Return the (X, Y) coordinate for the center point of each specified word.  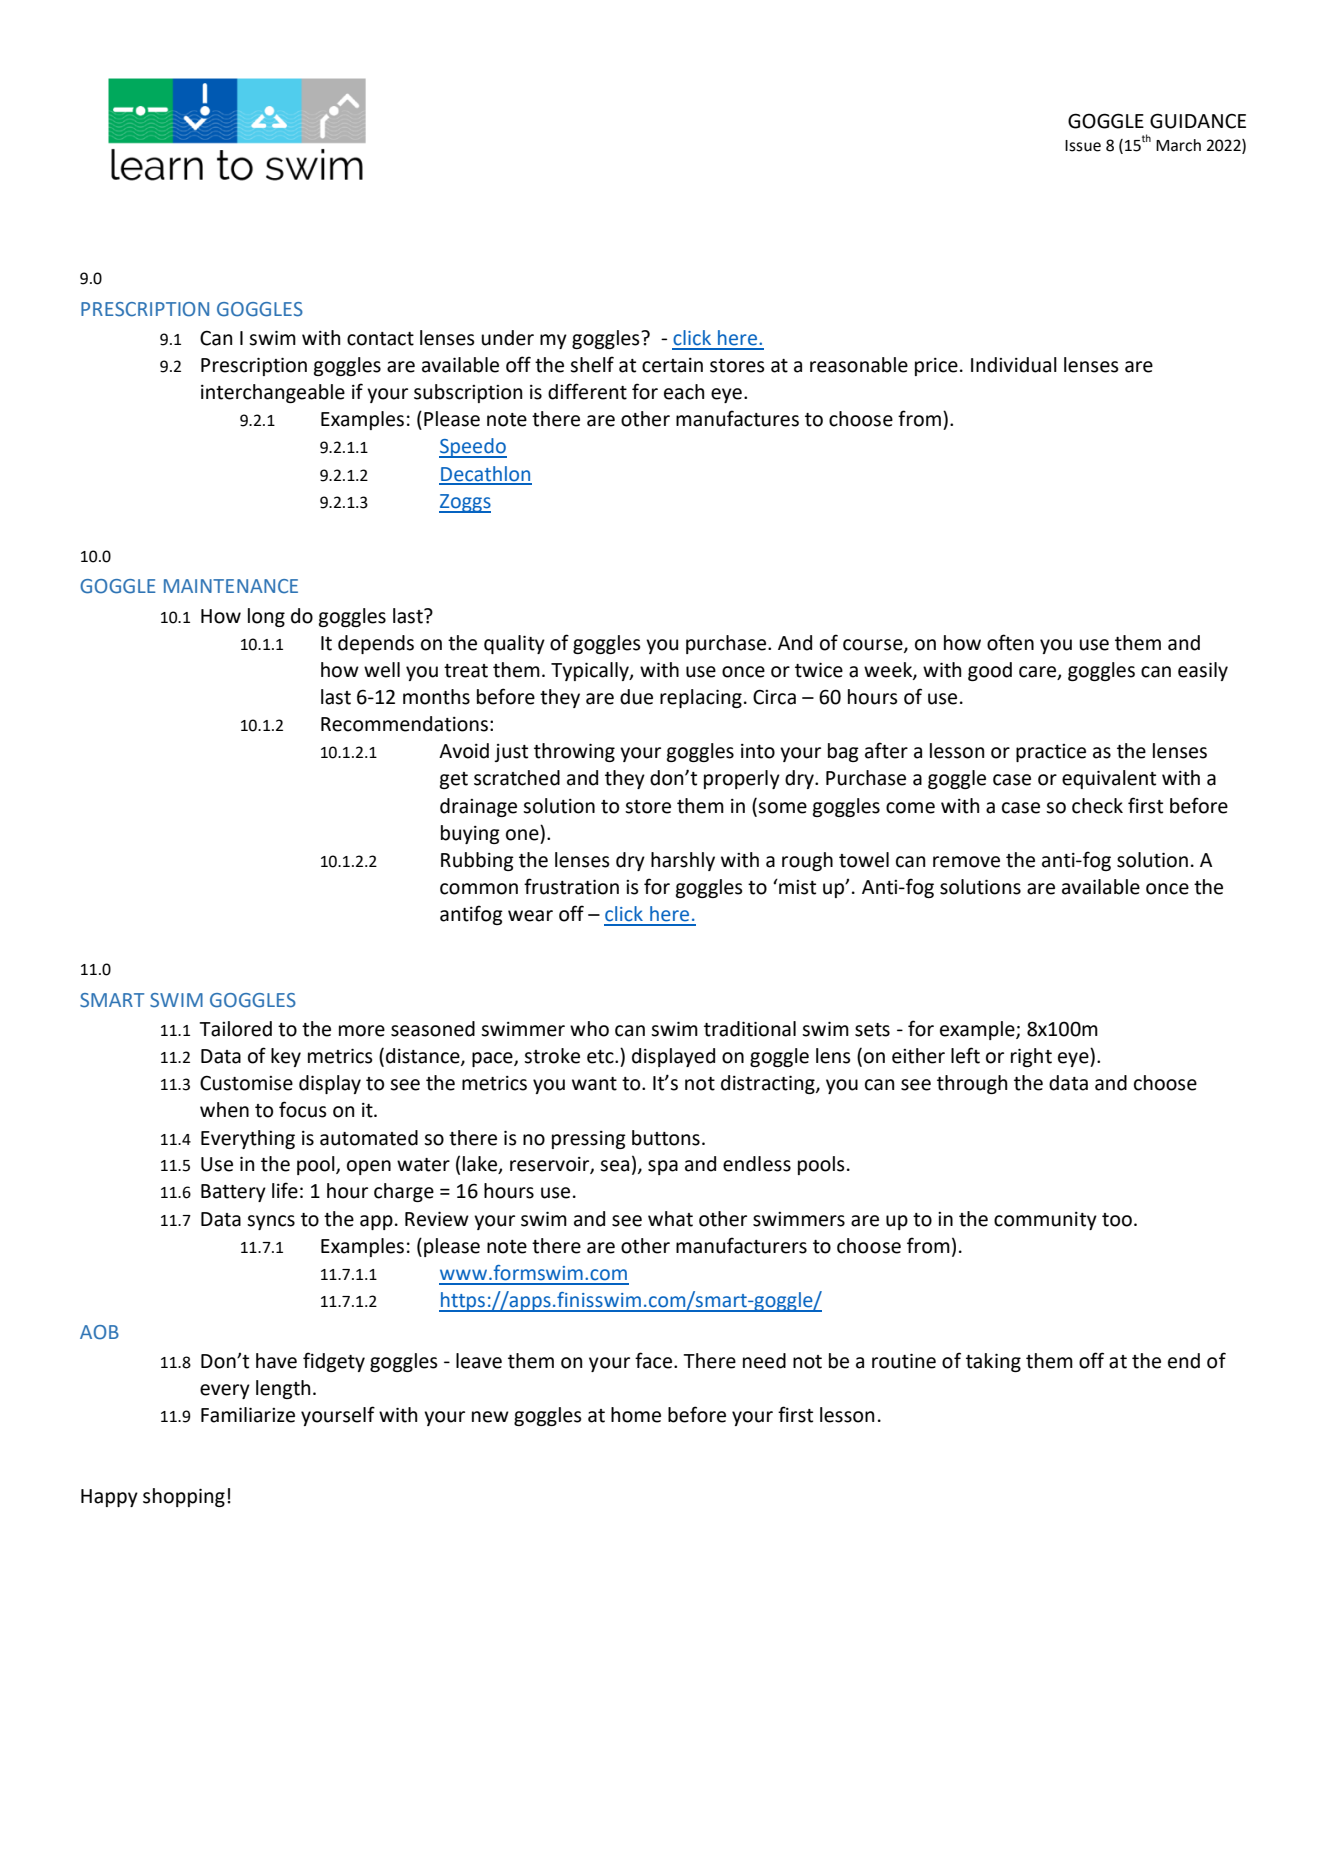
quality (514, 644)
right (1031, 1057)
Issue (1083, 146)
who (589, 1029)
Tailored (235, 1029)
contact (380, 339)
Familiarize (248, 1415)
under (508, 338)
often (1010, 642)
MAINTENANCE (231, 586)
